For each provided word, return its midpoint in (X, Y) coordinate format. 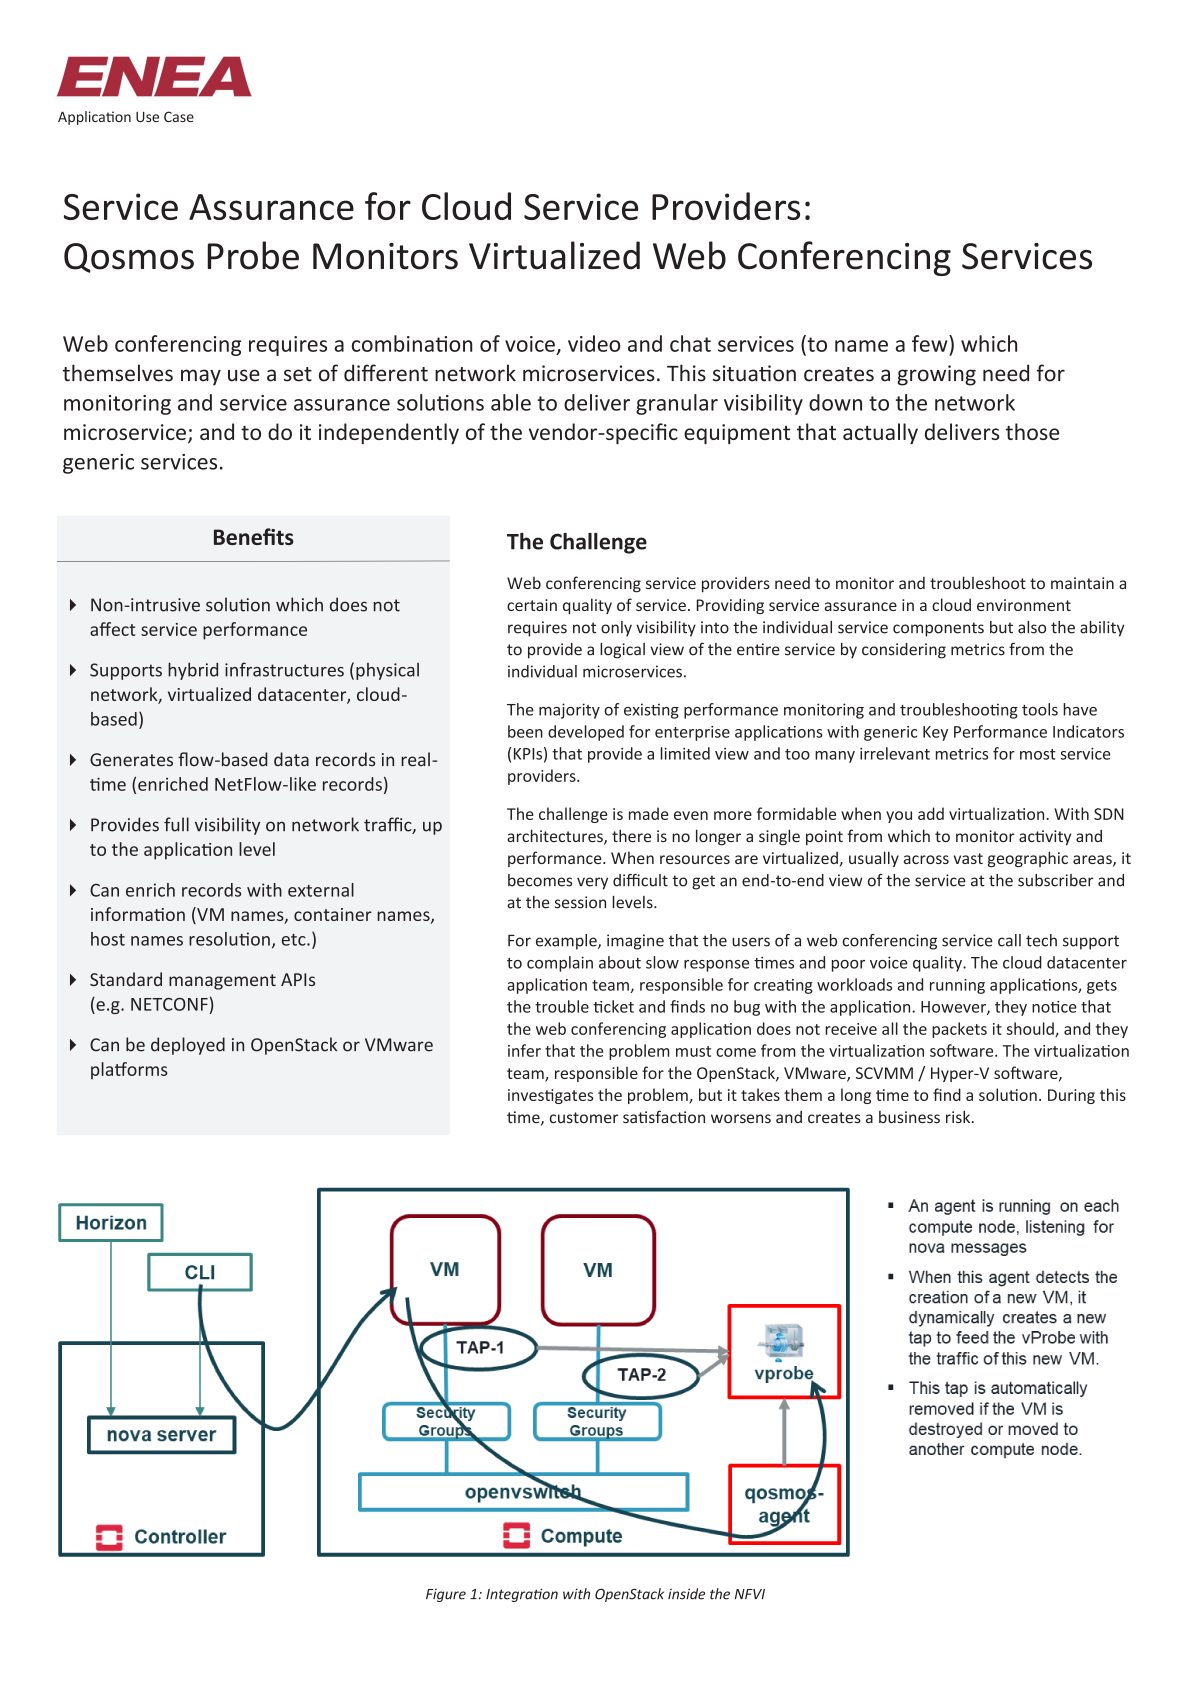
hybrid (193, 671)
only (616, 629)
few (931, 343)
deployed (188, 1046)
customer (584, 1117)
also (1032, 627)
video (594, 343)
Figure (446, 1595)
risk (959, 1116)
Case (179, 116)
